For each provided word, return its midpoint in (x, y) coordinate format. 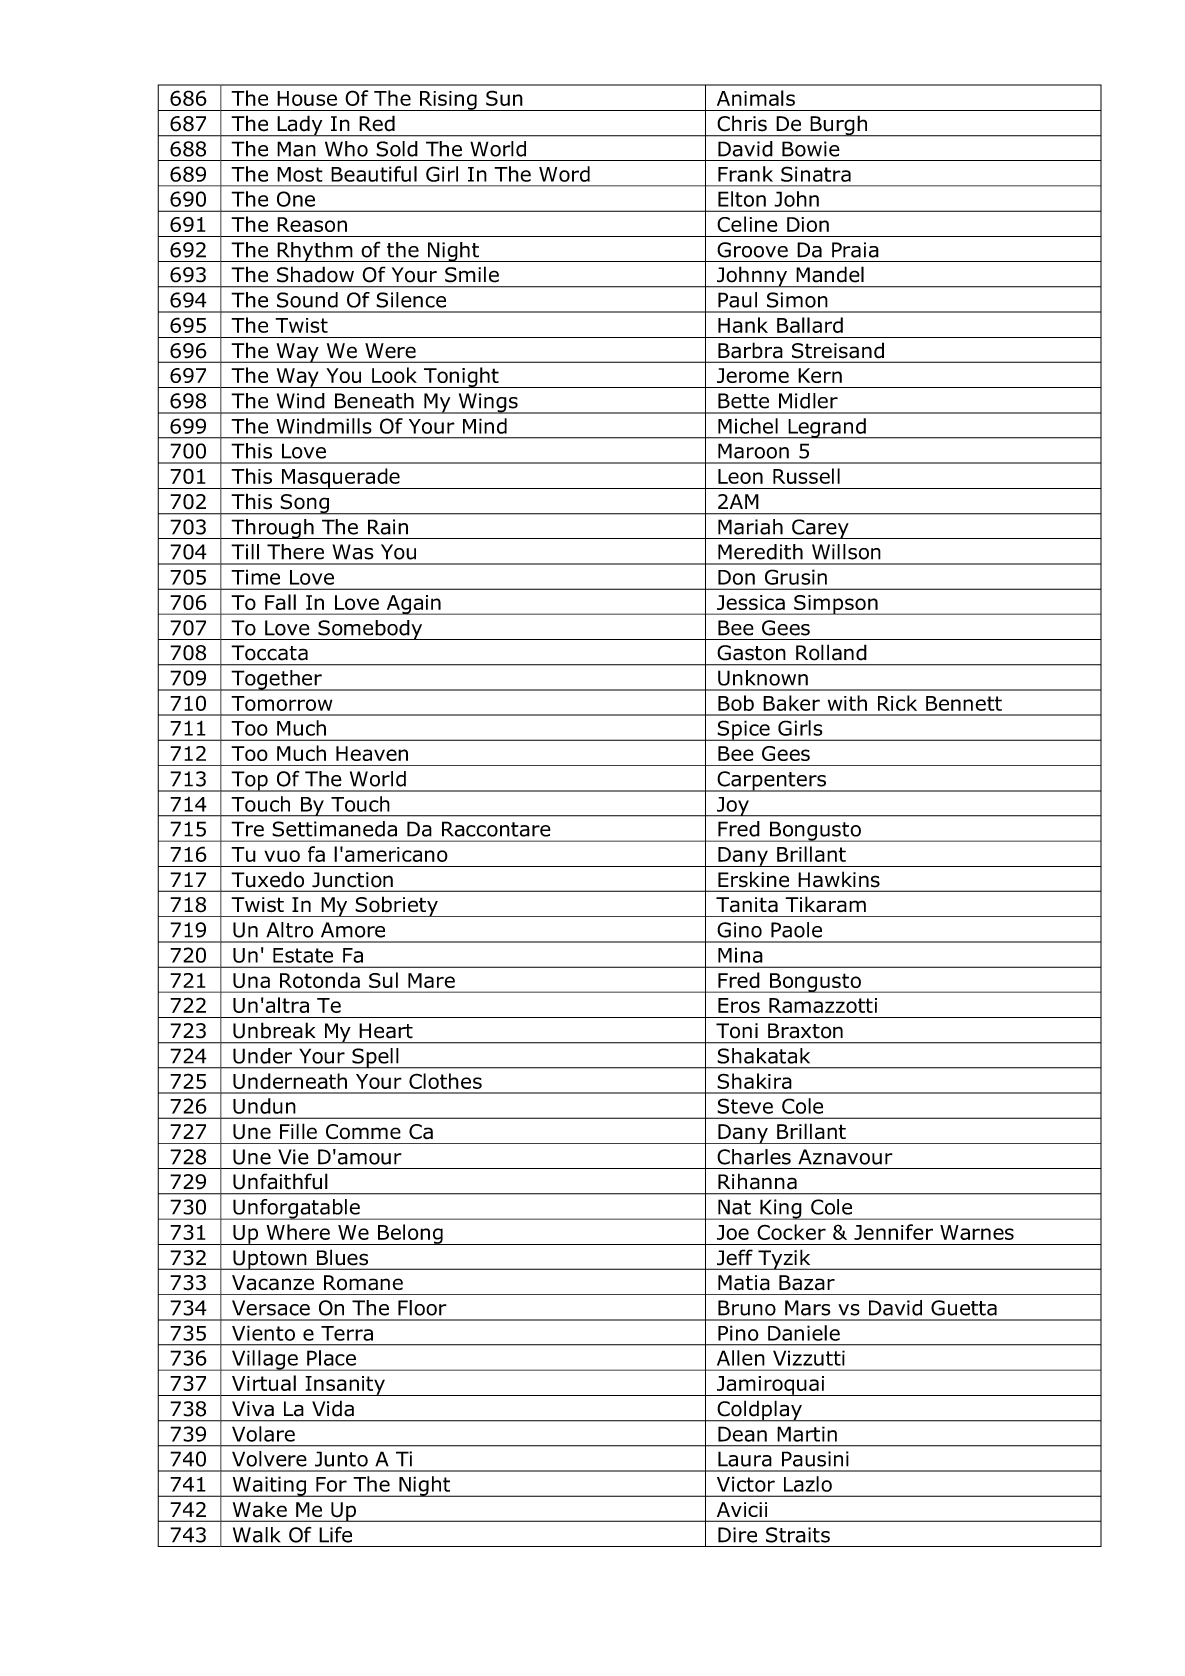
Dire (737, 1535)
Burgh (838, 126)
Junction (352, 879)
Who (346, 149)
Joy (732, 807)
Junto (341, 1459)
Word (564, 174)
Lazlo (808, 1484)
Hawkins (839, 879)
